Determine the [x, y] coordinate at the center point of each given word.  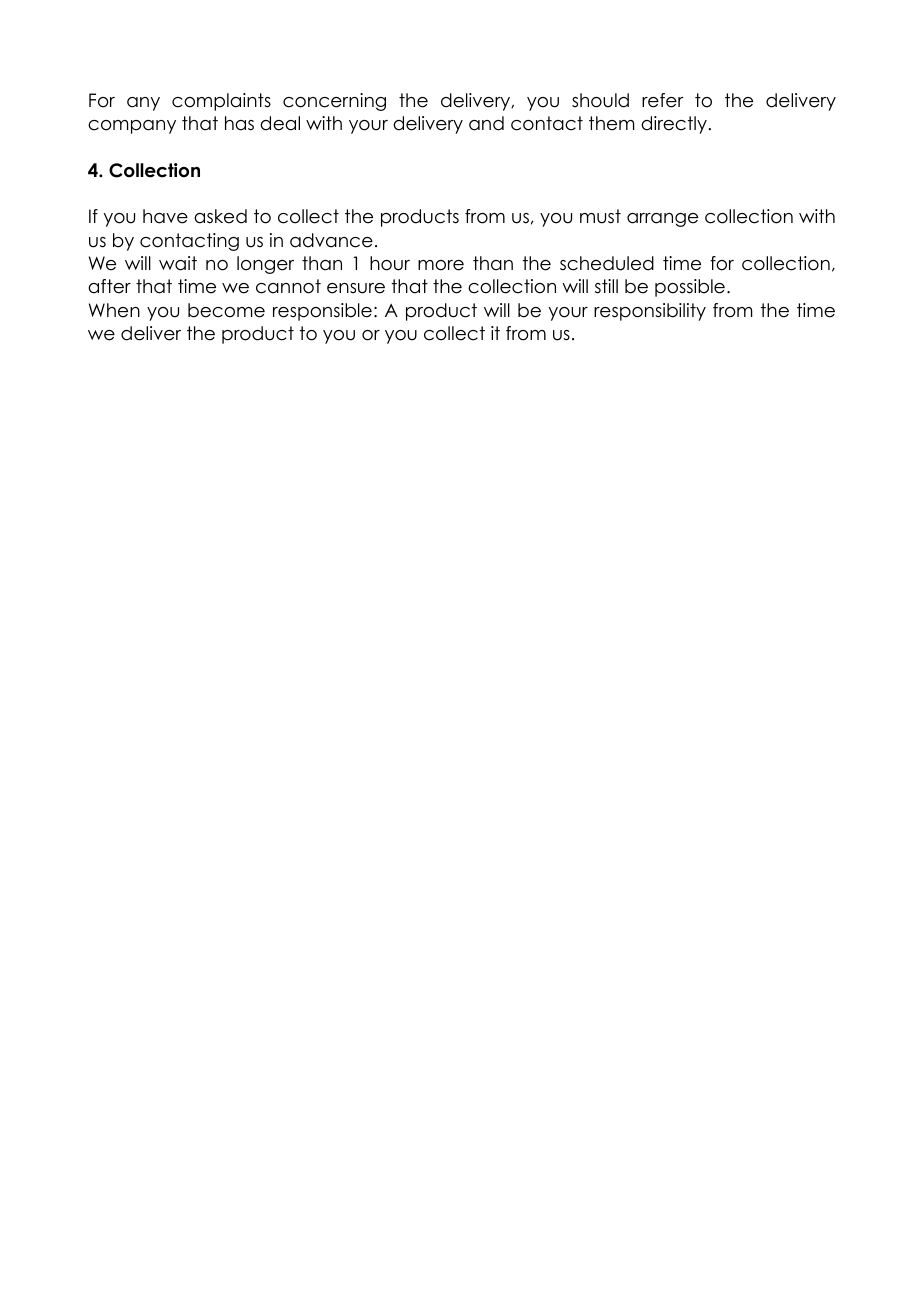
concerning [334, 102]
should [600, 100]
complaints [221, 102]
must [600, 216]
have [165, 216]
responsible [322, 312]
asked [220, 216]
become [226, 310]
